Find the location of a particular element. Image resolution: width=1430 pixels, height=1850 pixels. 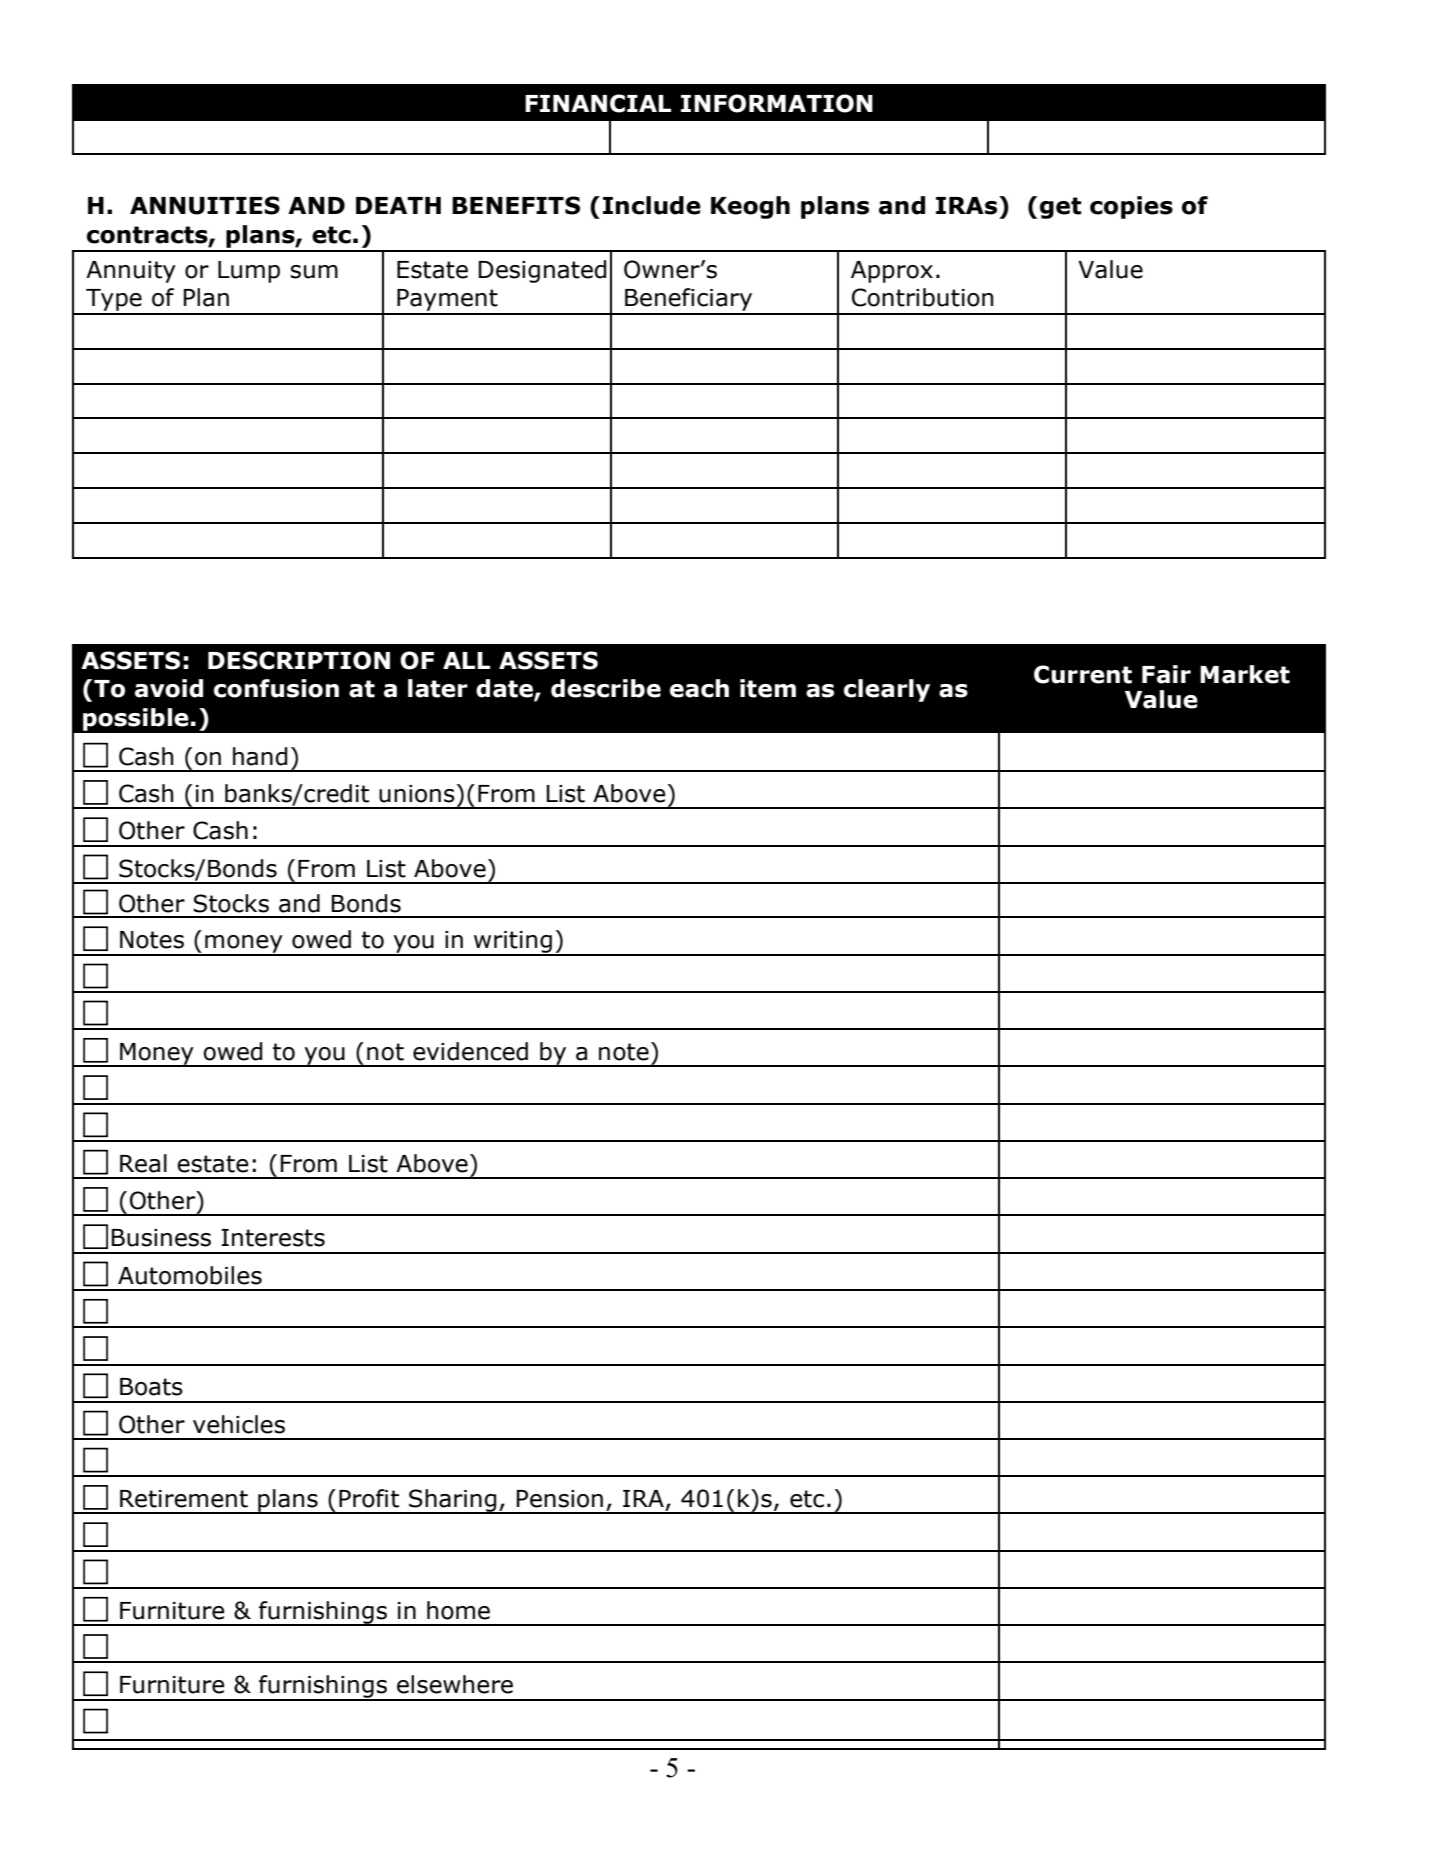

Contribution is located at coordinates (922, 297).
